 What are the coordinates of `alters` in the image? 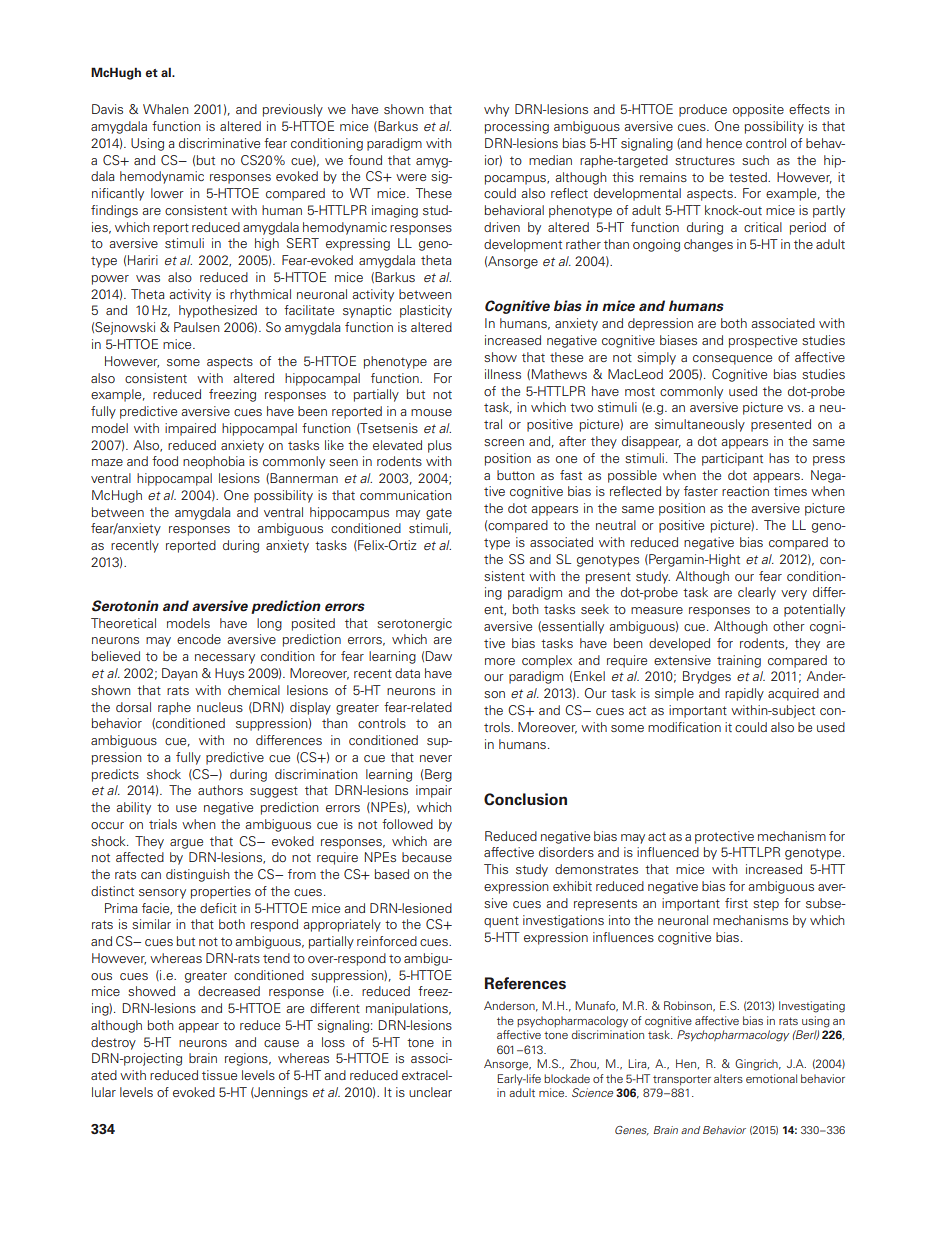 It's located at (728, 1078).
